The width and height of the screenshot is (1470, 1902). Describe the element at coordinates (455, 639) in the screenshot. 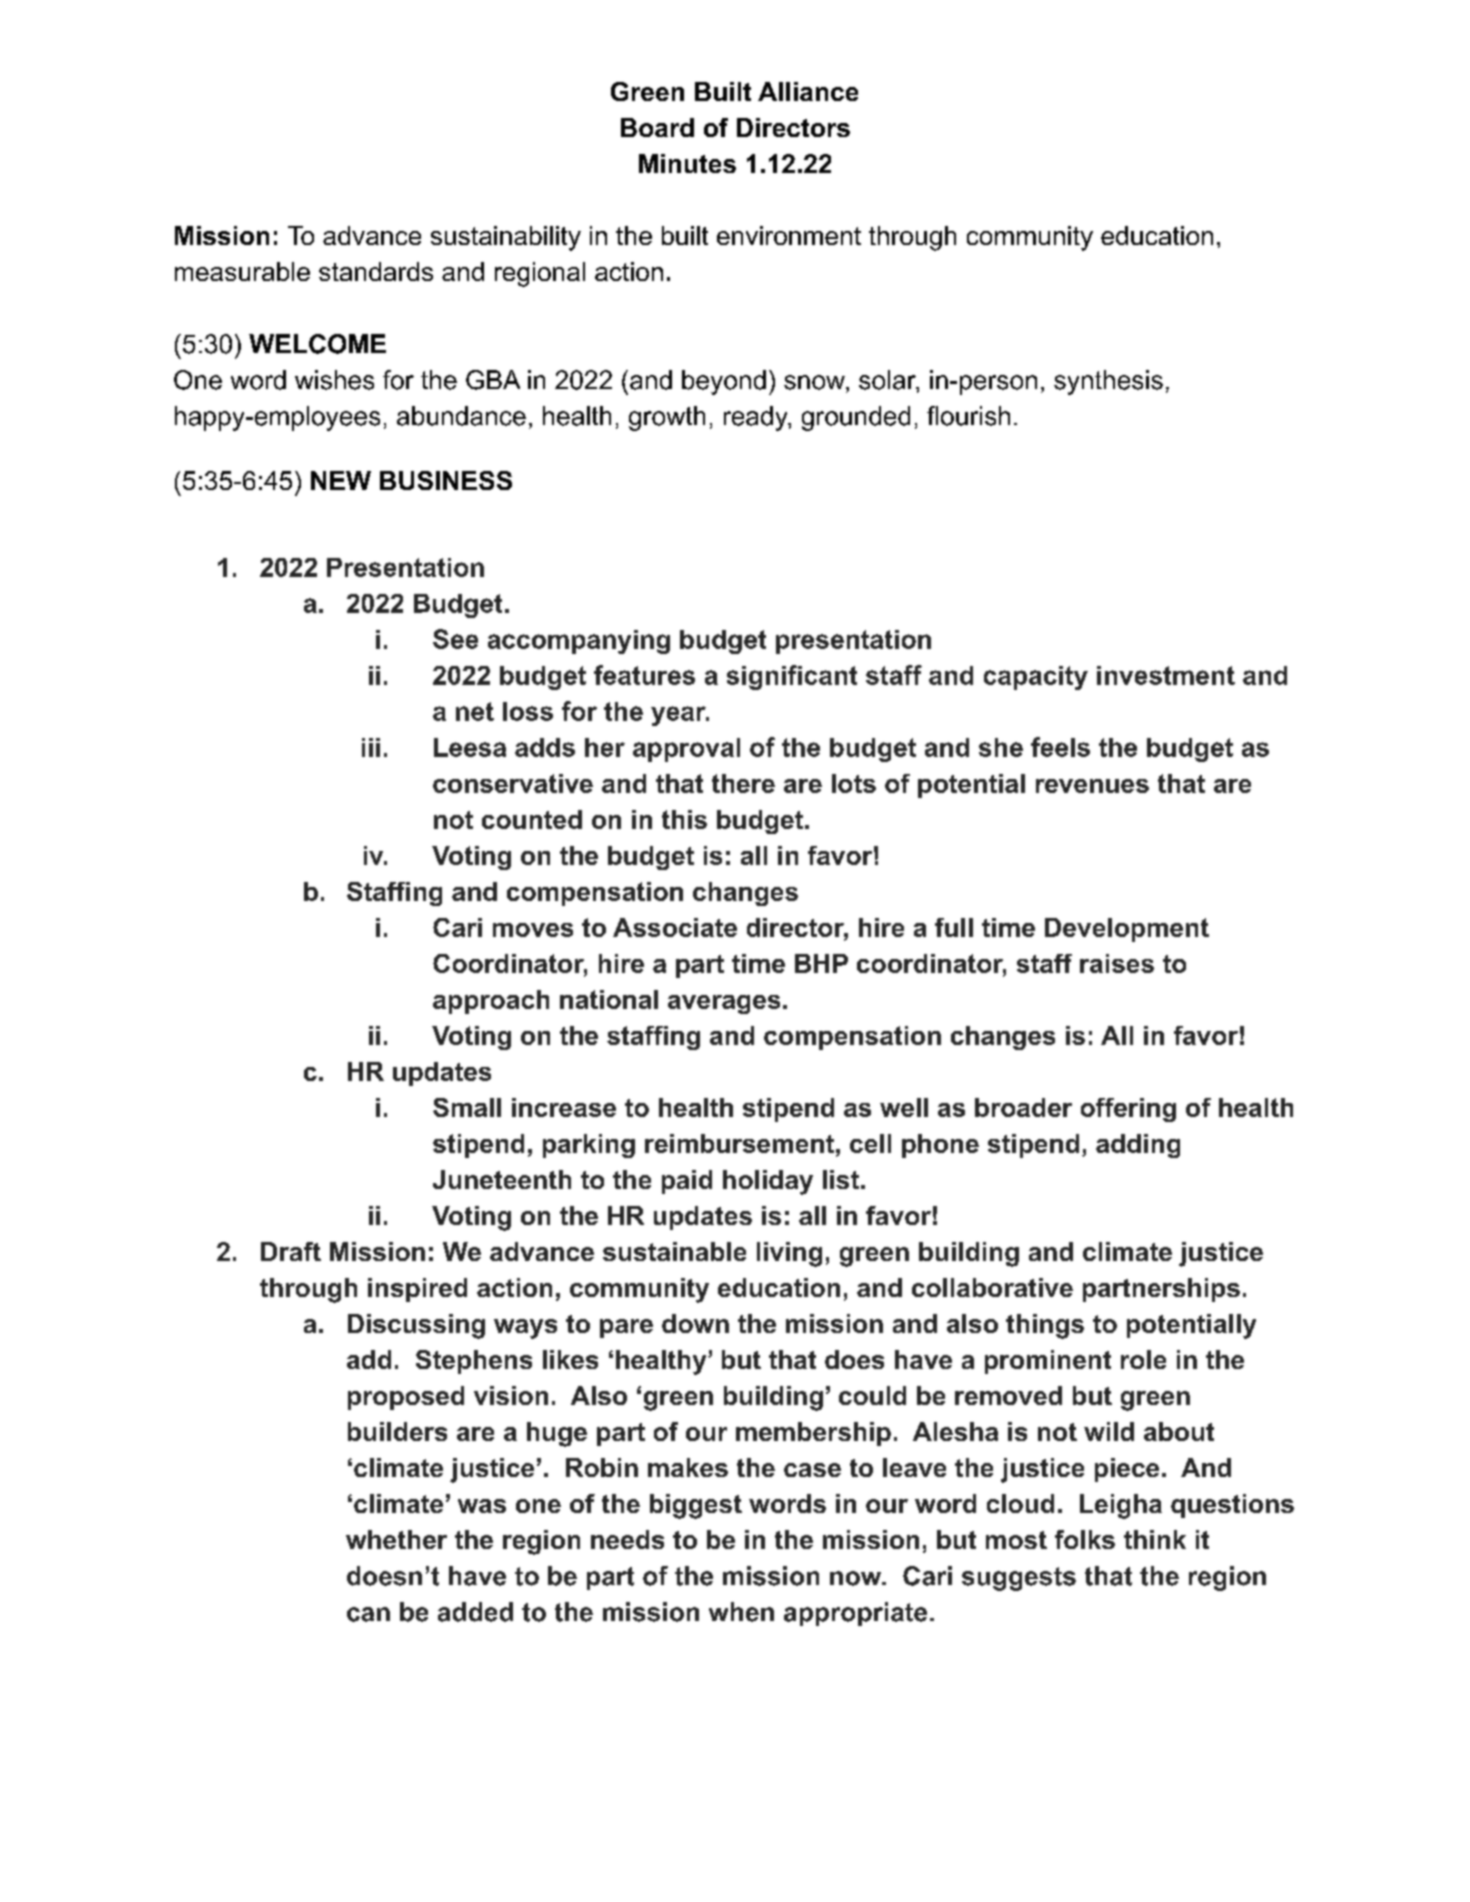

I see `See` at that location.
